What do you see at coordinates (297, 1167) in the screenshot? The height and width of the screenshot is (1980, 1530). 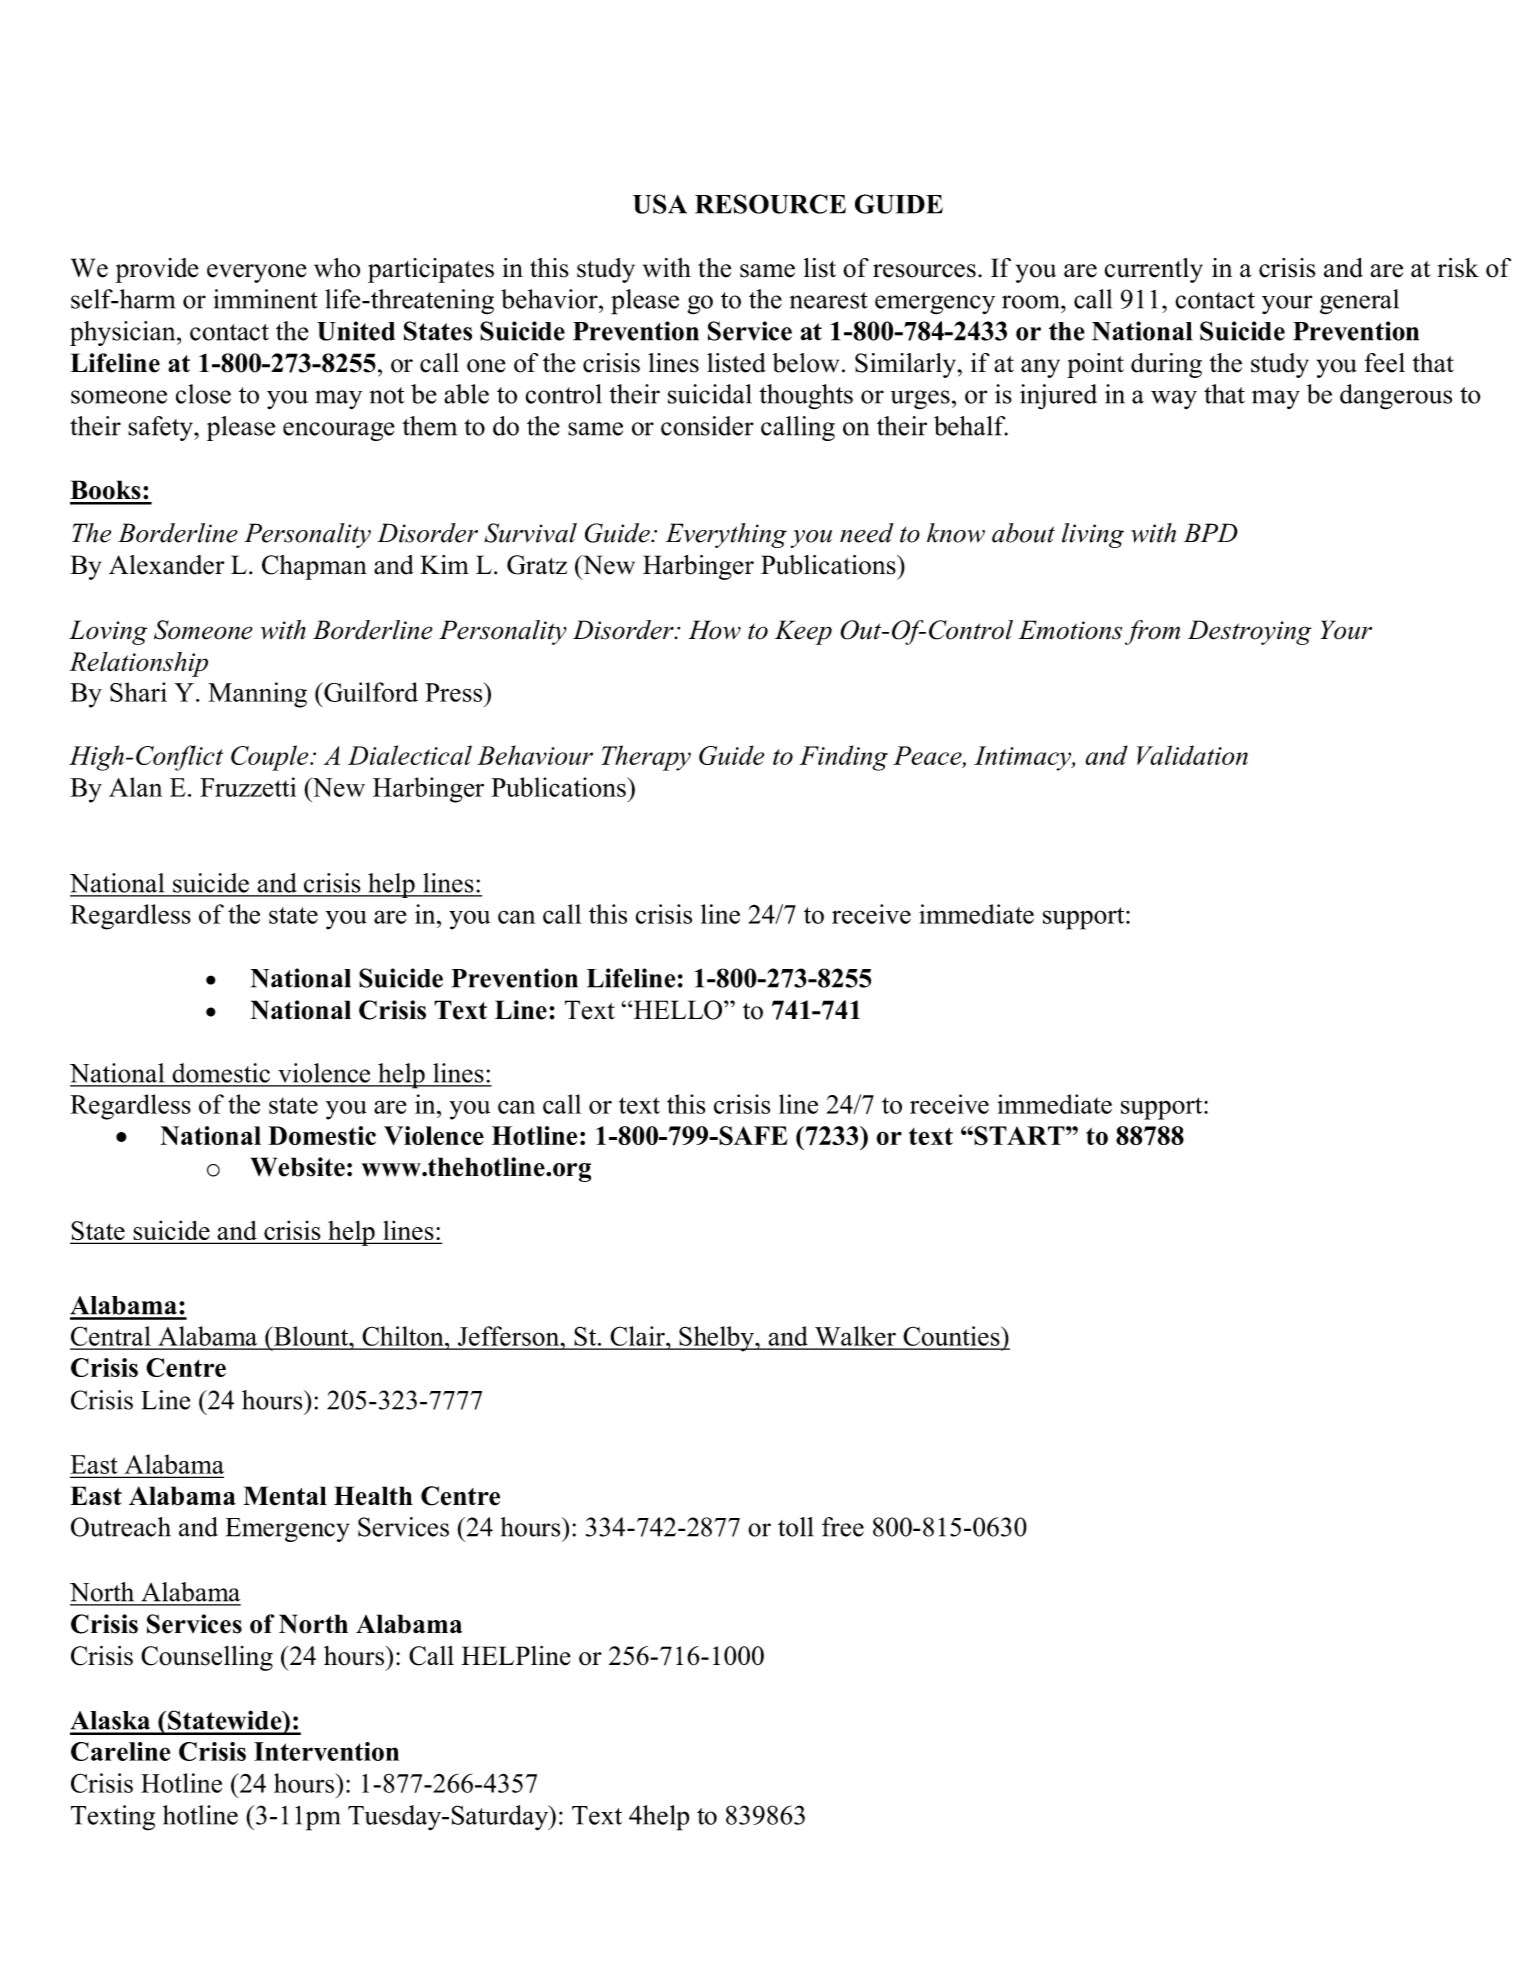 I see `Website` at bounding box center [297, 1167].
